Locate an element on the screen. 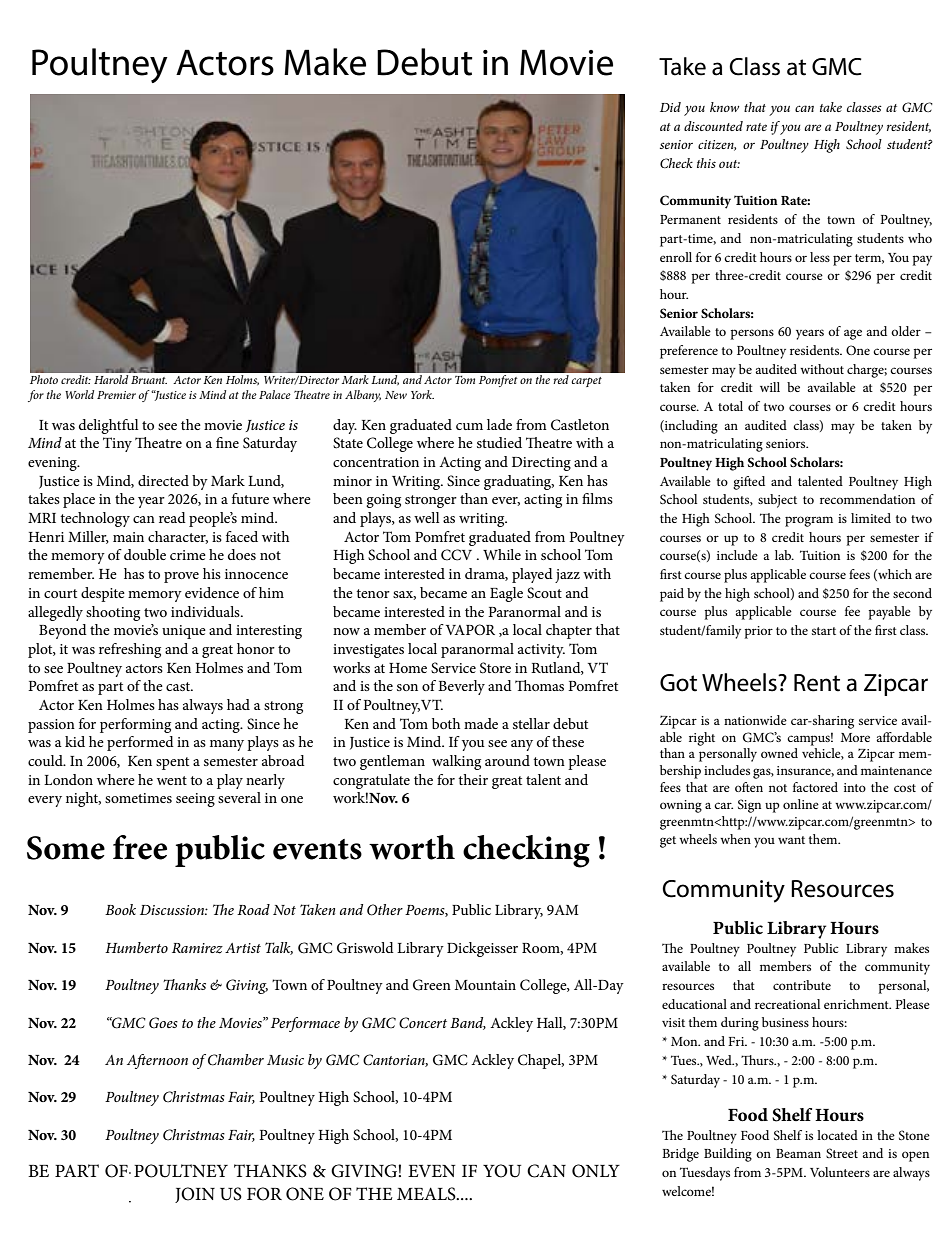 The image size is (952, 1233). free is located at coordinates (140, 847).
